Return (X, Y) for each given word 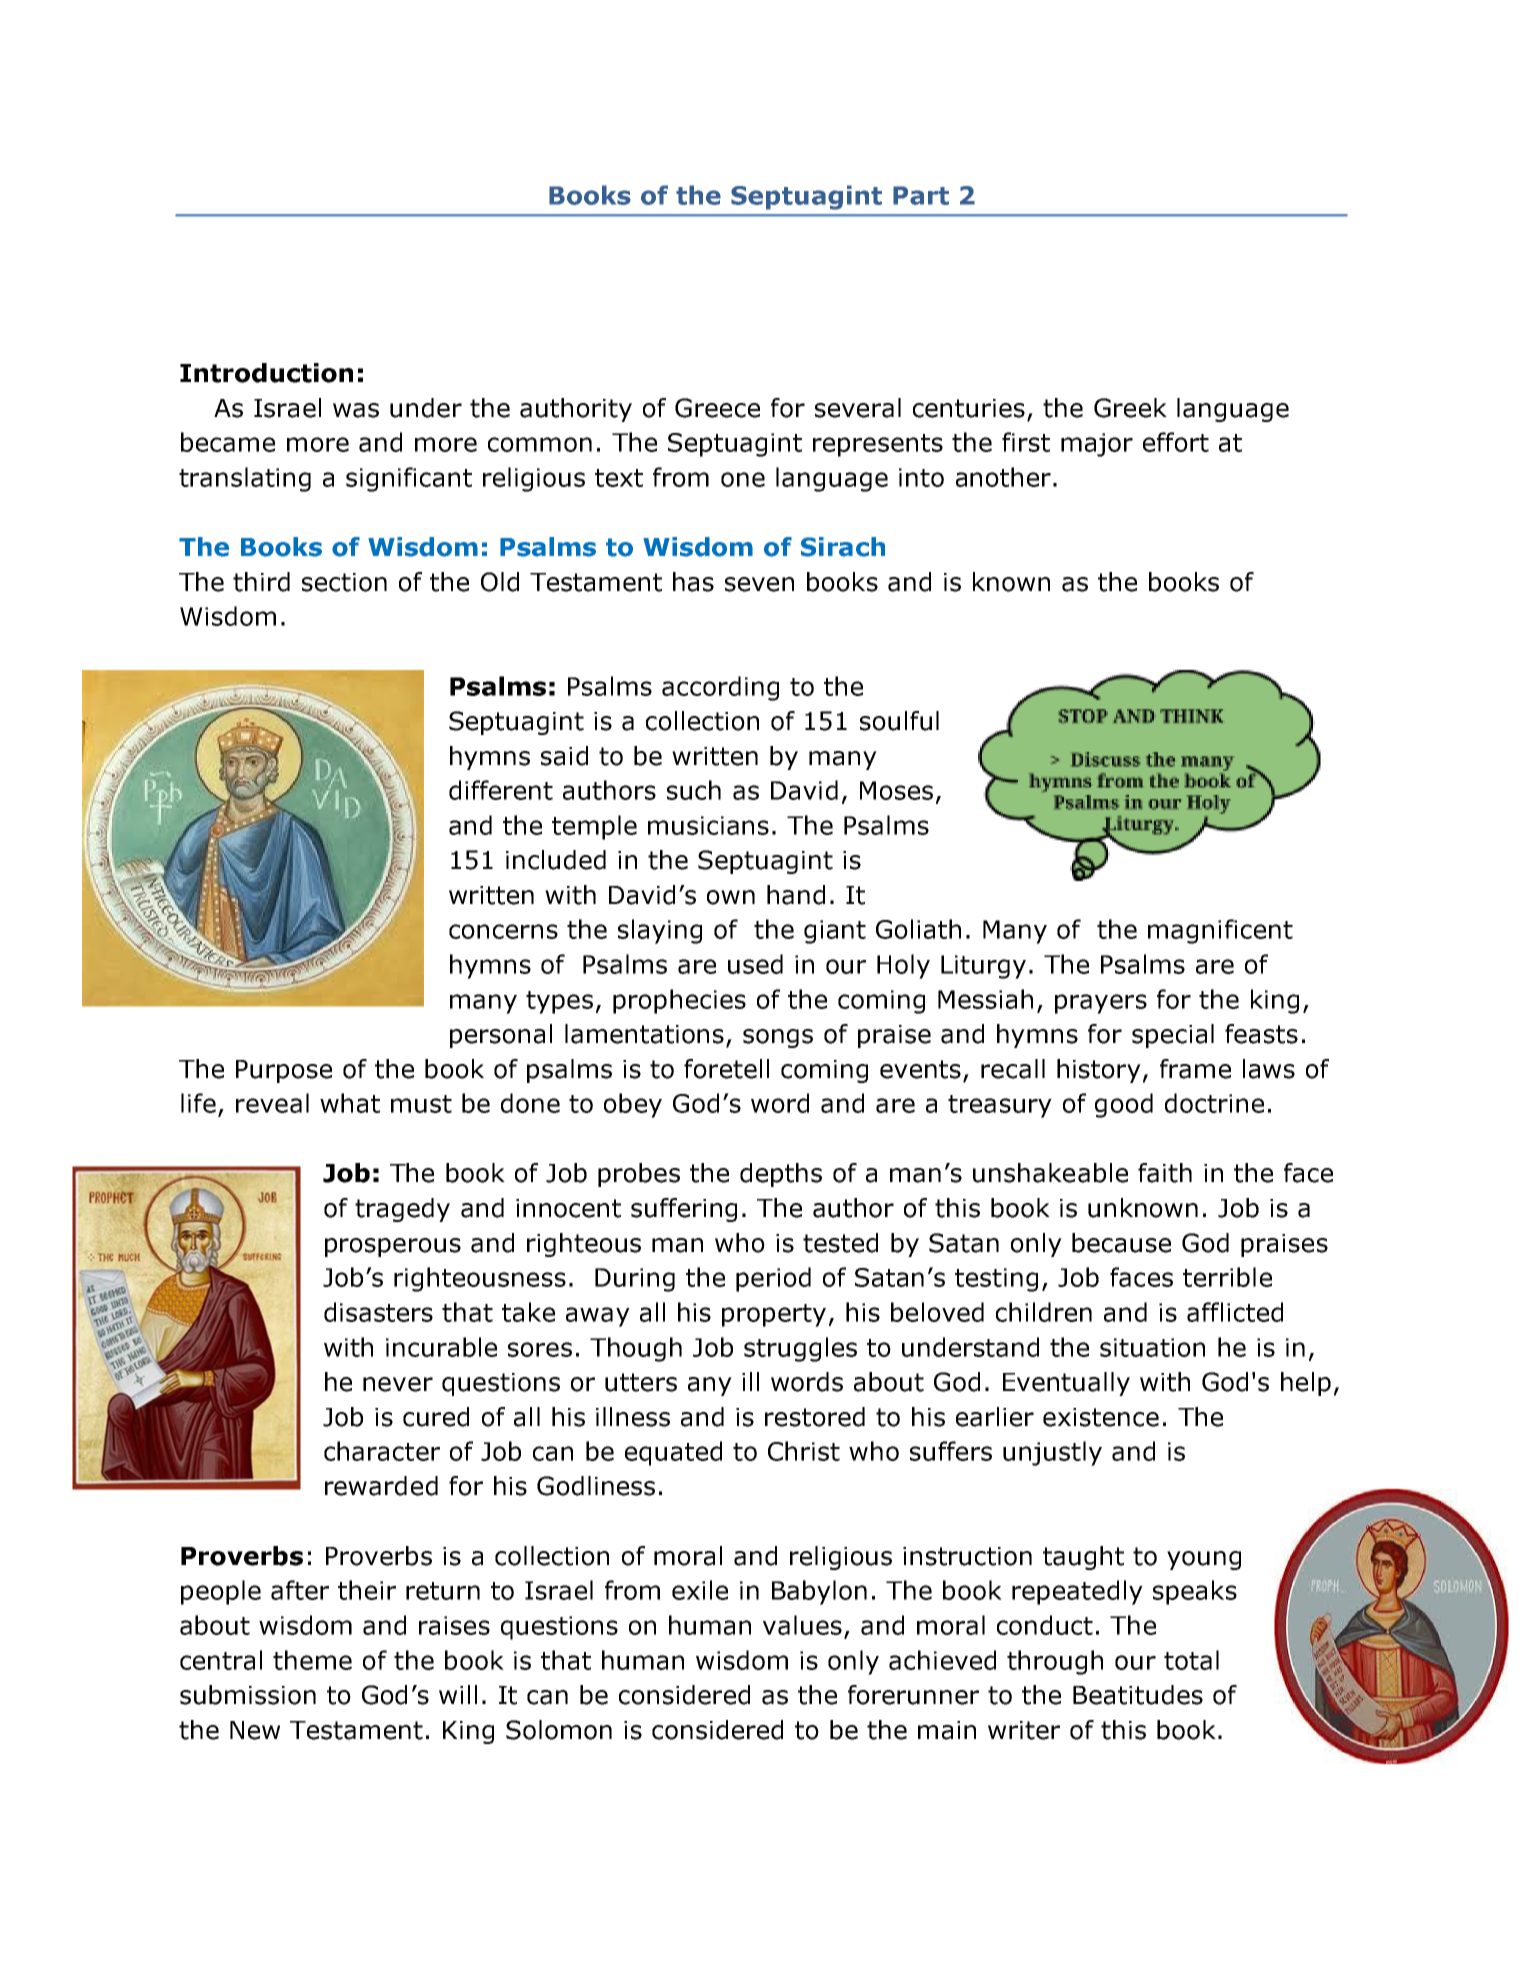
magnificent (1220, 931)
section (344, 582)
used (755, 964)
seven (759, 584)
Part (921, 195)
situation (1152, 1347)
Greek (1130, 408)
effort (1176, 442)
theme (312, 1660)
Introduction (266, 373)
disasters (378, 1312)
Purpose (284, 1071)
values (802, 1625)
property (774, 1315)
